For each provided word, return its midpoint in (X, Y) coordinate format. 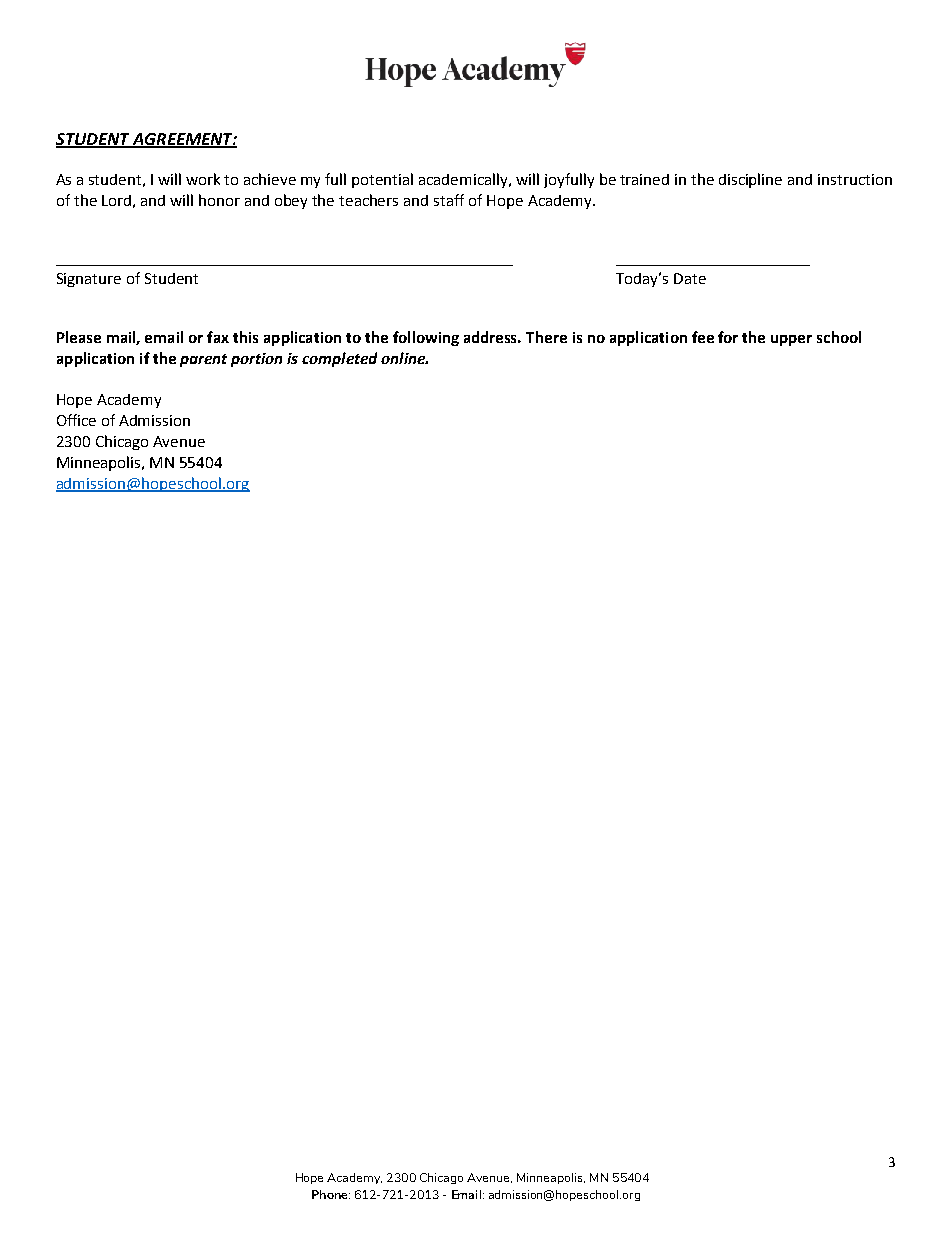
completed (339, 359)
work (203, 179)
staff (449, 200)
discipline (750, 180)
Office (76, 420)
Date (690, 278)
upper (791, 340)
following (426, 338)
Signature (89, 280)
